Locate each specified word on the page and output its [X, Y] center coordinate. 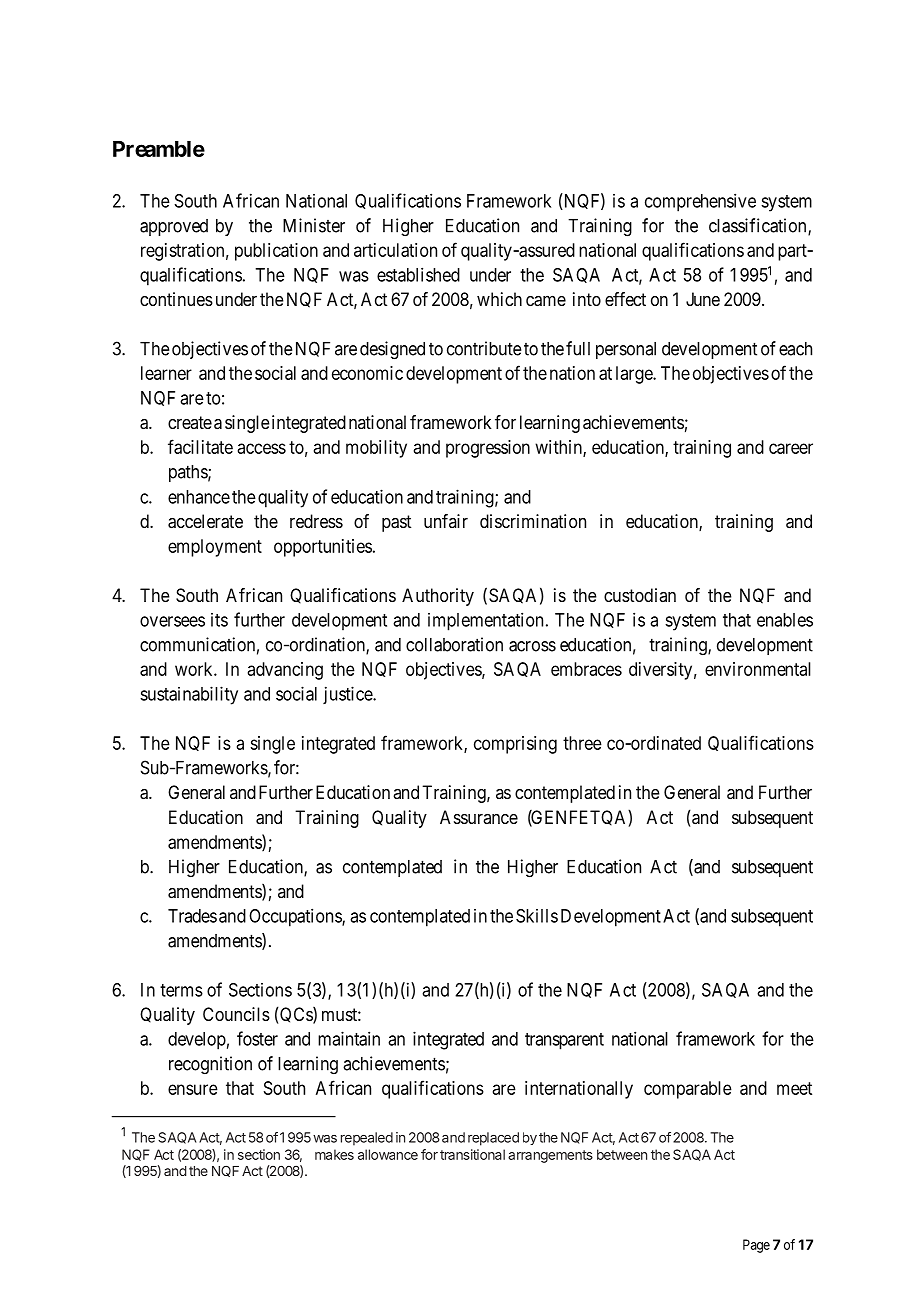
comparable [688, 1090]
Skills [537, 916]
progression [488, 449]
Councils [236, 1014]
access [261, 448]
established [418, 274]
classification [759, 226]
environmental [758, 669]
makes [334, 1154]
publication [276, 252]
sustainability [189, 695]
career [791, 448]
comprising [515, 745]
